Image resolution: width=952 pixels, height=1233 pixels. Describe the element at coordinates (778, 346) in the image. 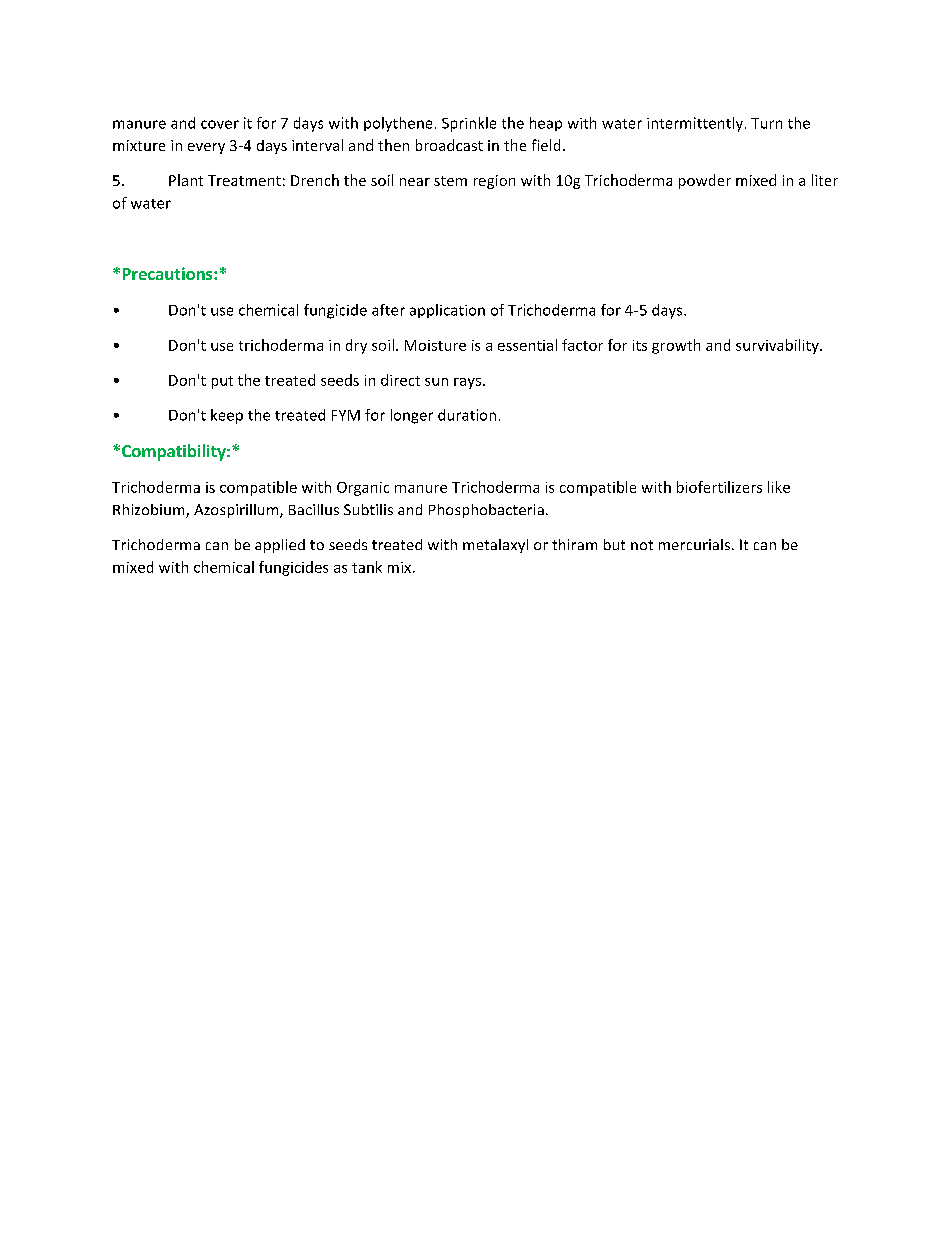

I see `survivability` at that location.
